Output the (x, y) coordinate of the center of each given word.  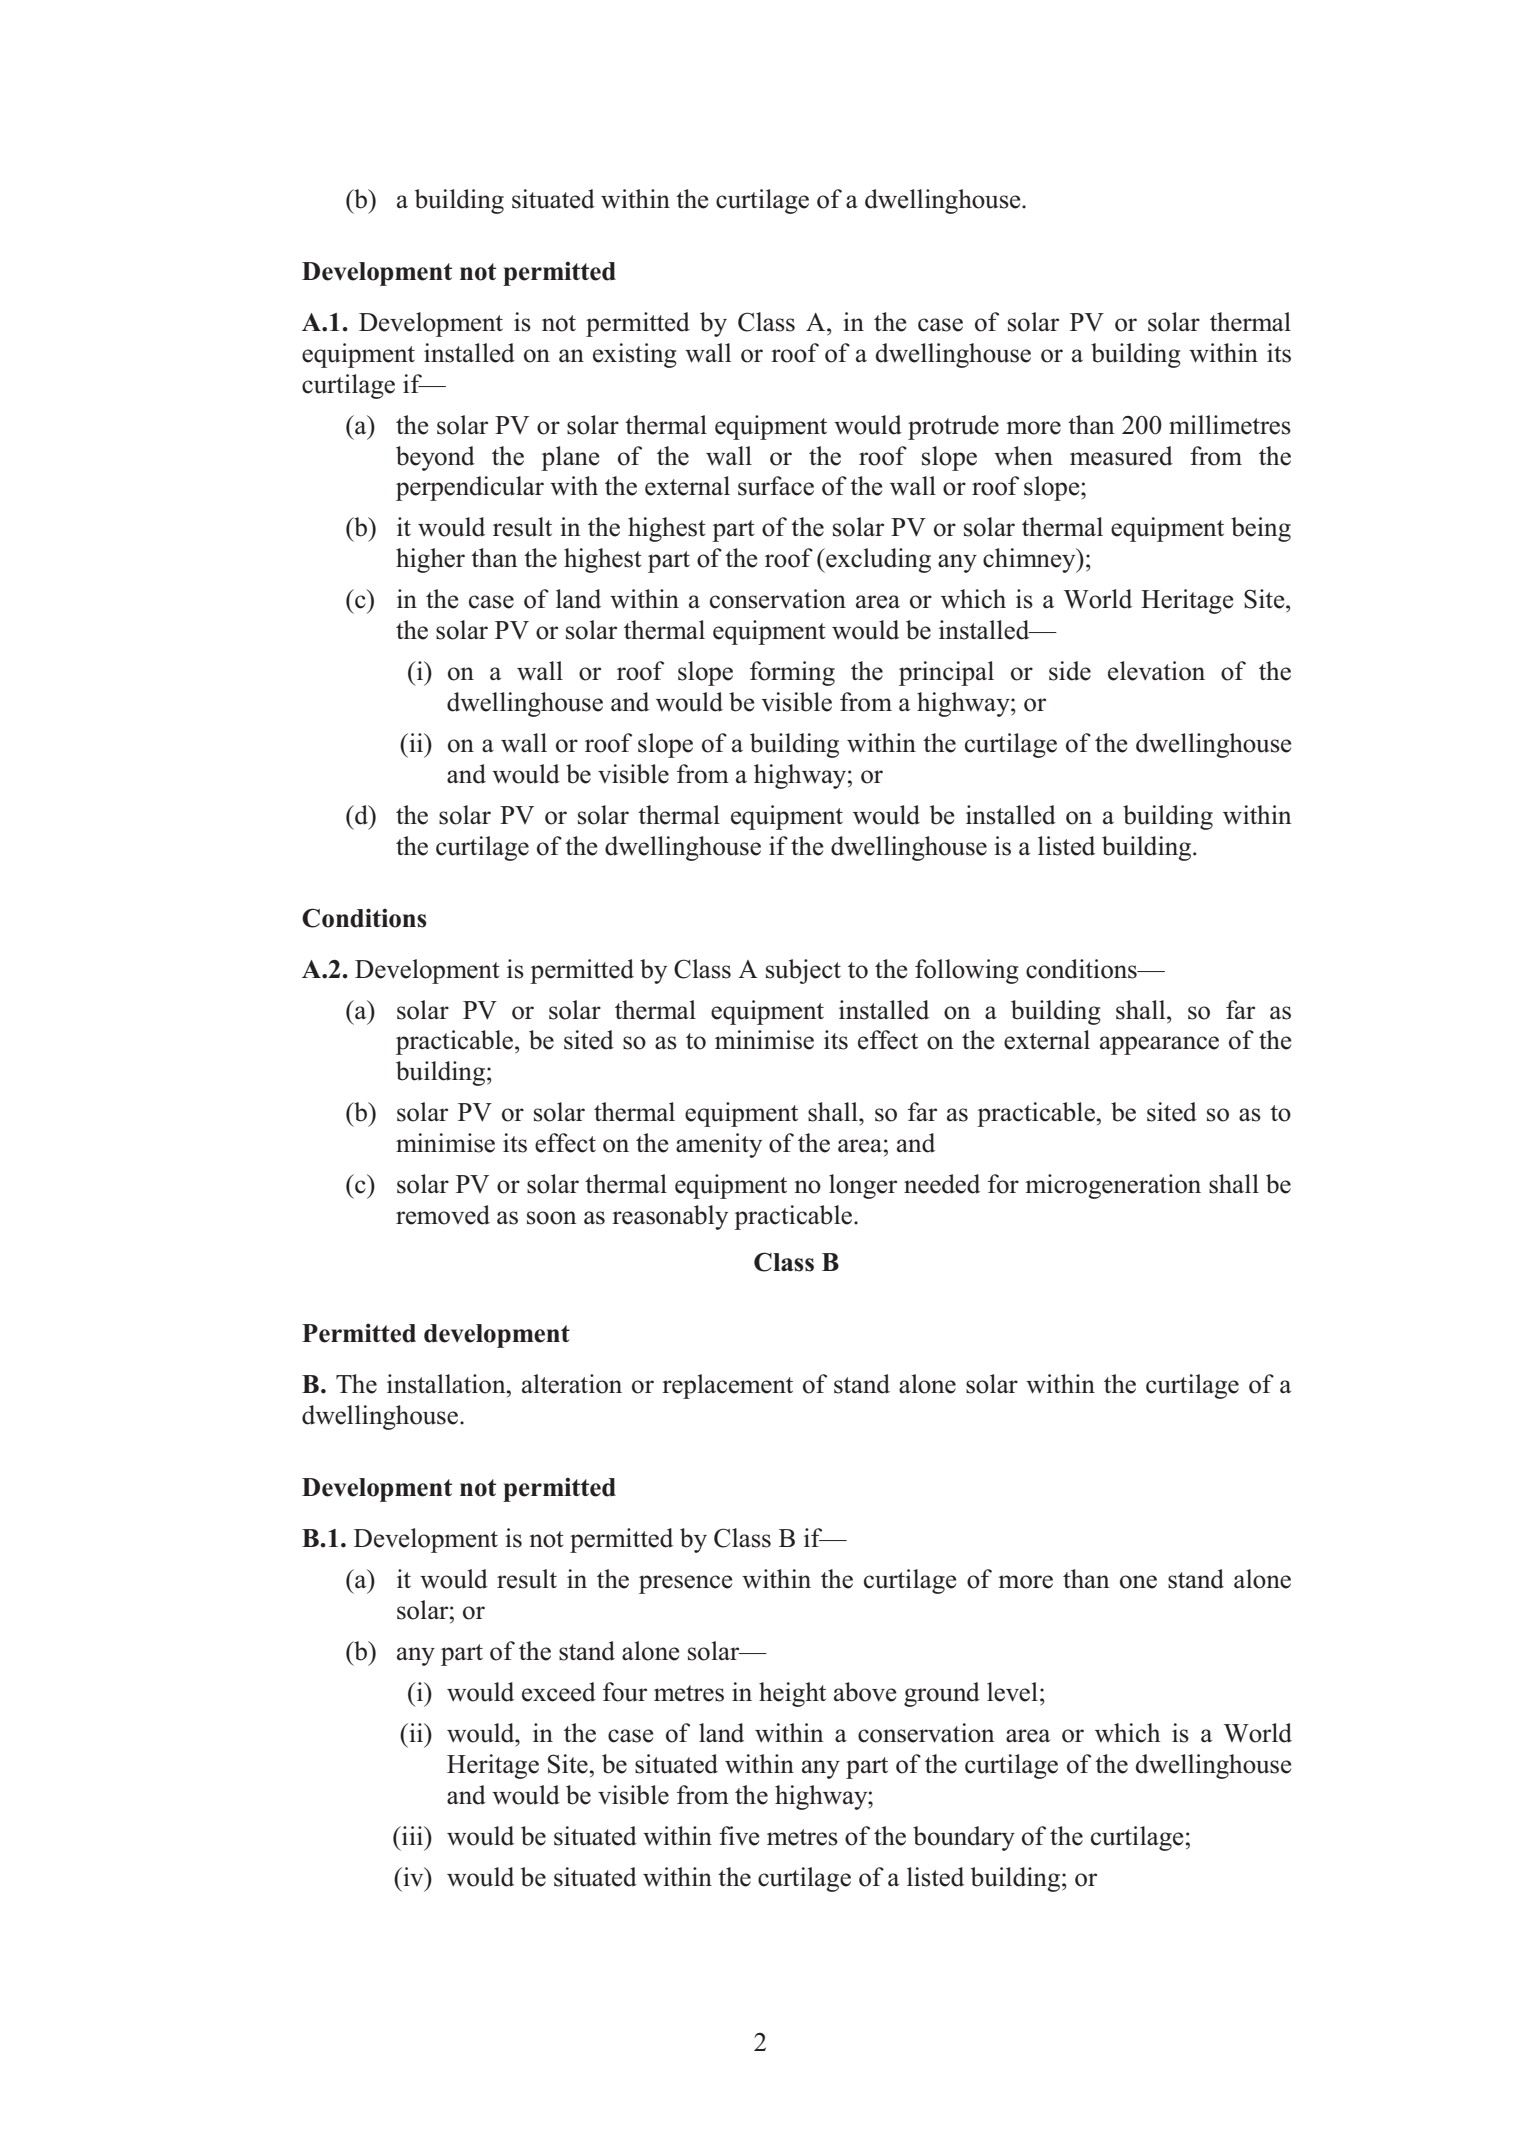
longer (863, 1186)
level (1012, 1692)
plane (570, 458)
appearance (1159, 1045)
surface (776, 486)
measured (1121, 456)
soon (551, 1218)
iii (413, 1835)
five (739, 1836)
